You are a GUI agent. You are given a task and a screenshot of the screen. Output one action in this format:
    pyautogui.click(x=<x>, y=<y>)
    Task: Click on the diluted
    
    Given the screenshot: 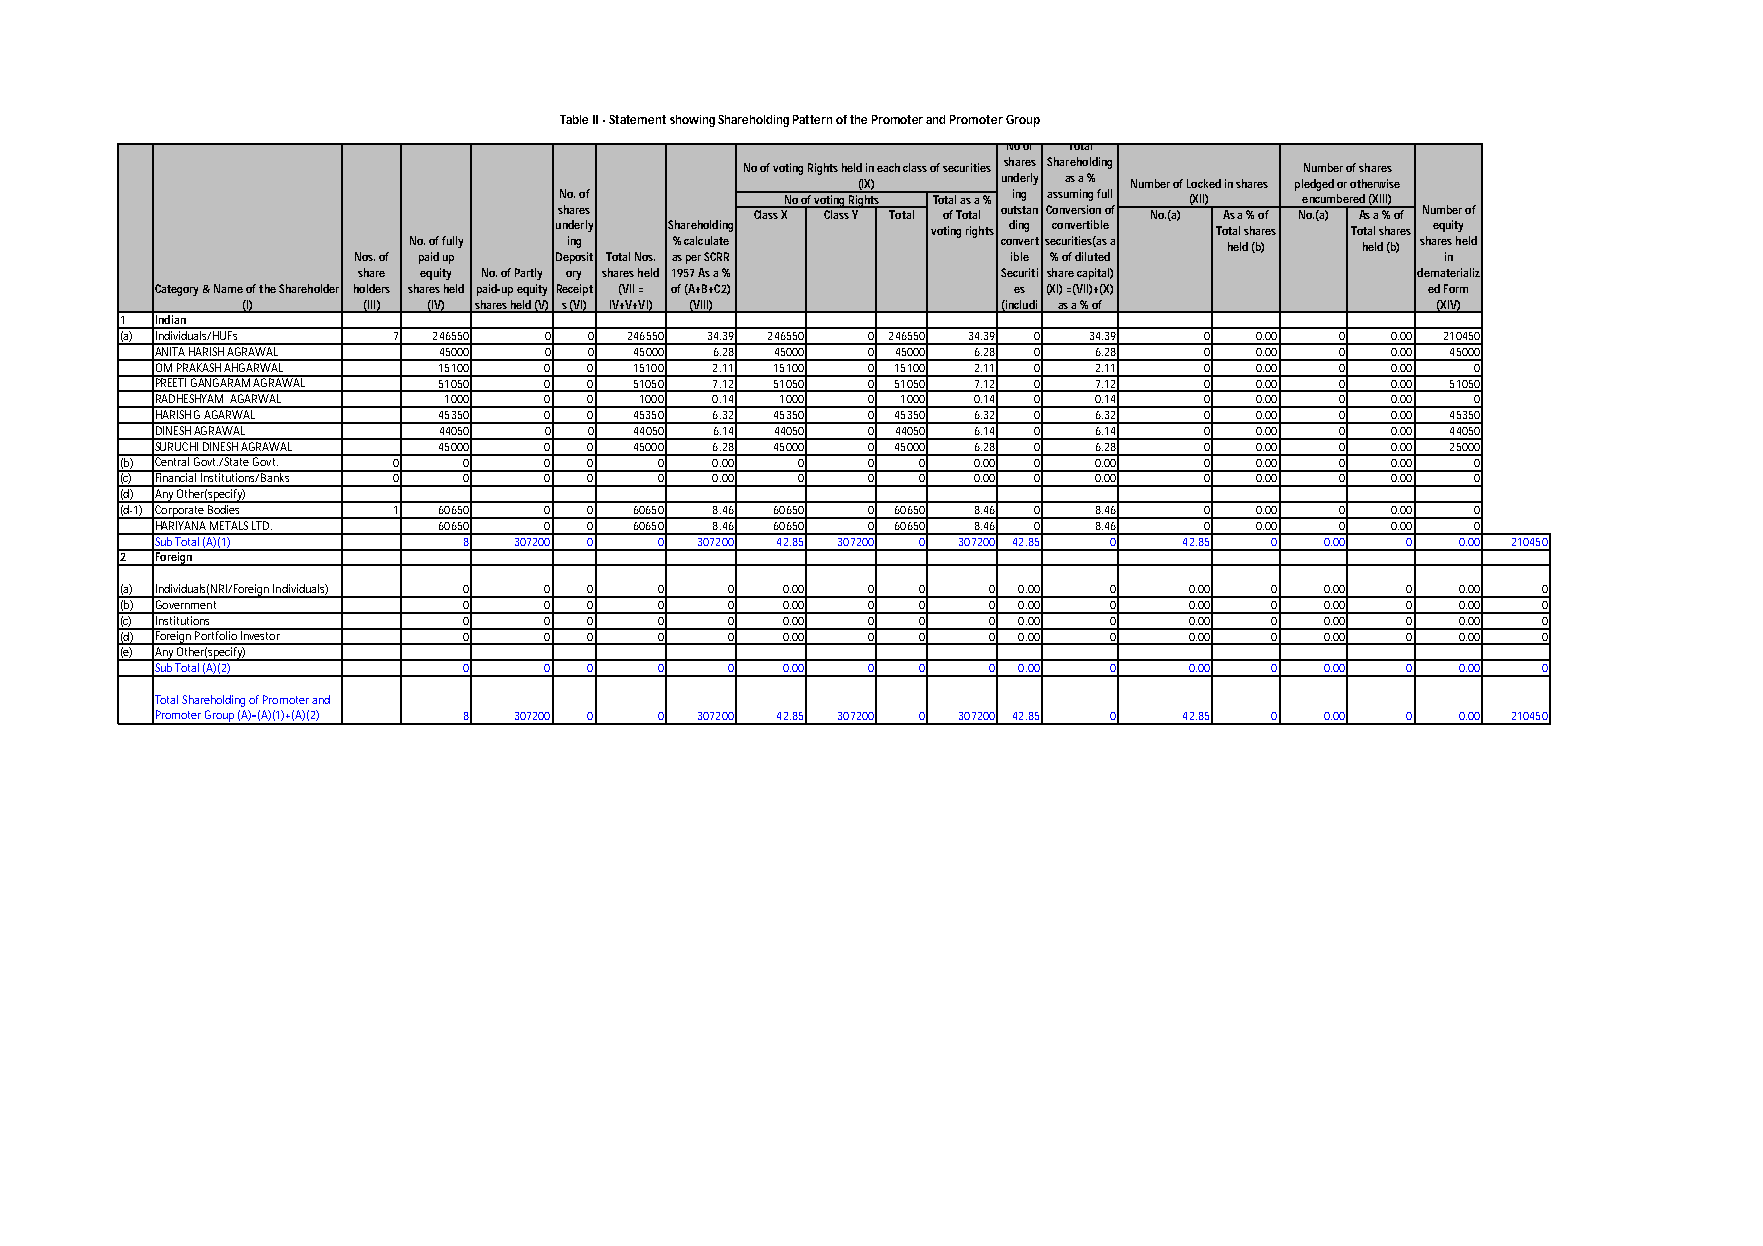 What is the action you would take?
    pyautogui.click(x=1092, y=256)
